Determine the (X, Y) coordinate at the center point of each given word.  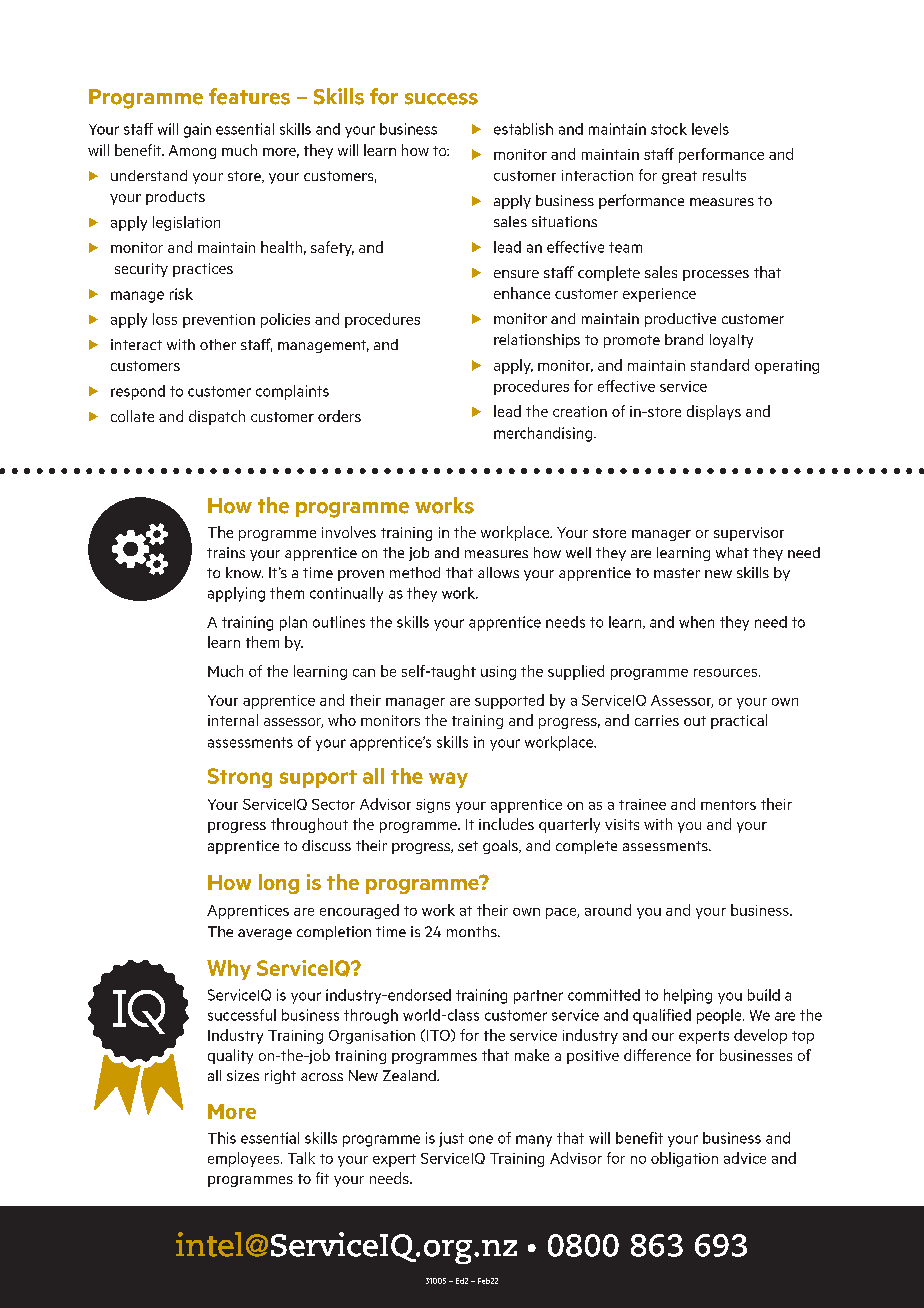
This (222, 1138)
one (481, 1139)
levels (710, 129)
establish (523, 129)
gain (197, 130)
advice (745, 1158)
